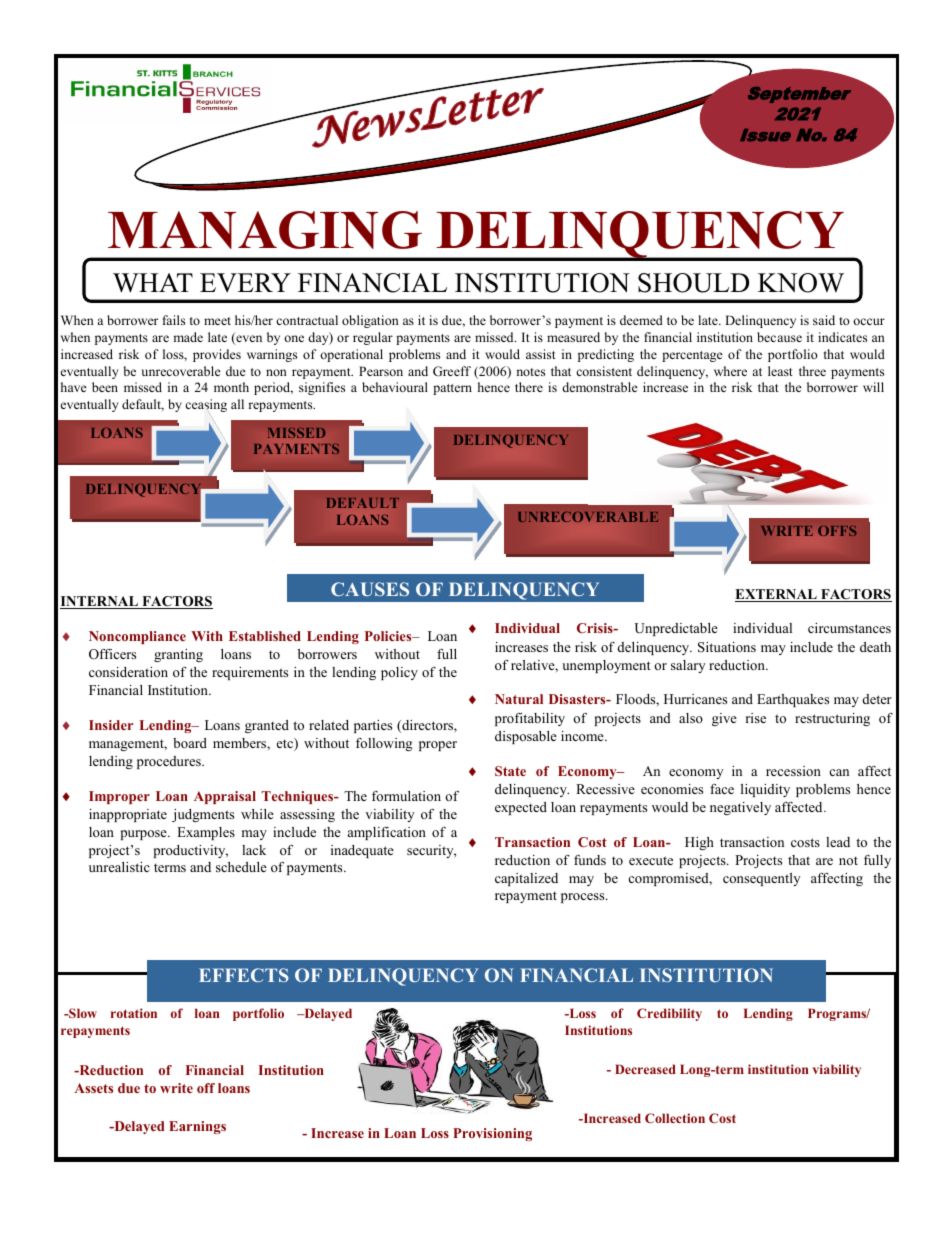 This image has width=952, height=1233. Describe the element at coordinates (801, 283) in the image. I see `KNOW` at that location.
